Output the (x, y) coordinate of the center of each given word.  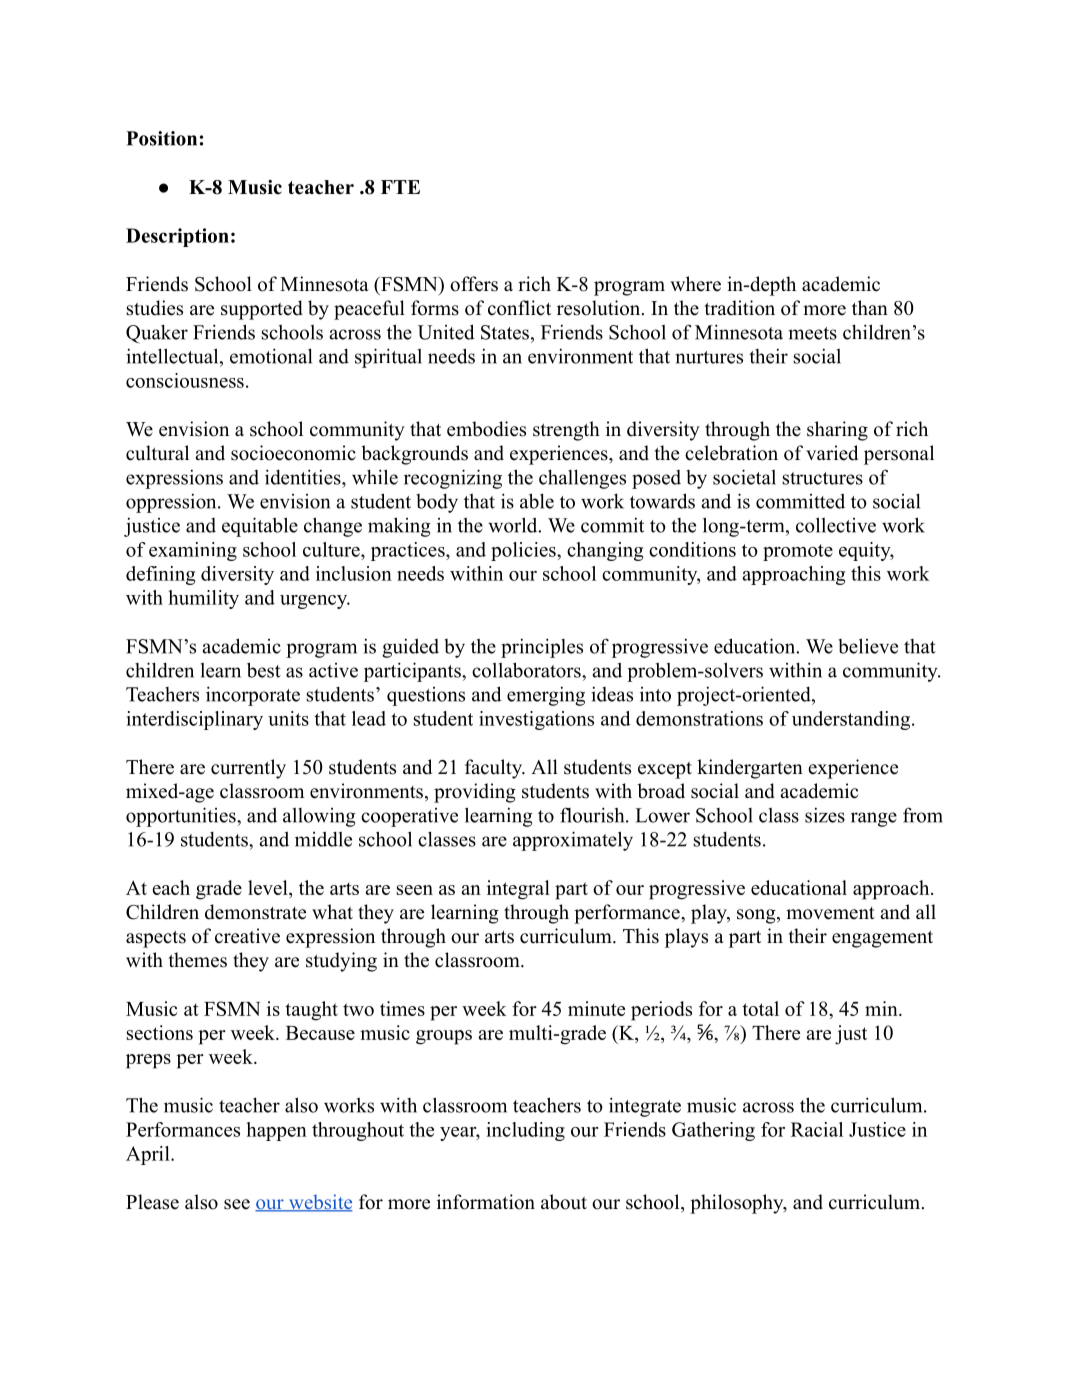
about (564, 1202)
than (870, 307)
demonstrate (255, 912)
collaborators (527, 670)
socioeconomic (293, 453)
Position (161, 138)
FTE (400, 187)
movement (830, 913)
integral (518, 890)
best (264, 670)
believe (868, 646)
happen (276, 1131)
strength (566, 431)
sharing (837, 431)
